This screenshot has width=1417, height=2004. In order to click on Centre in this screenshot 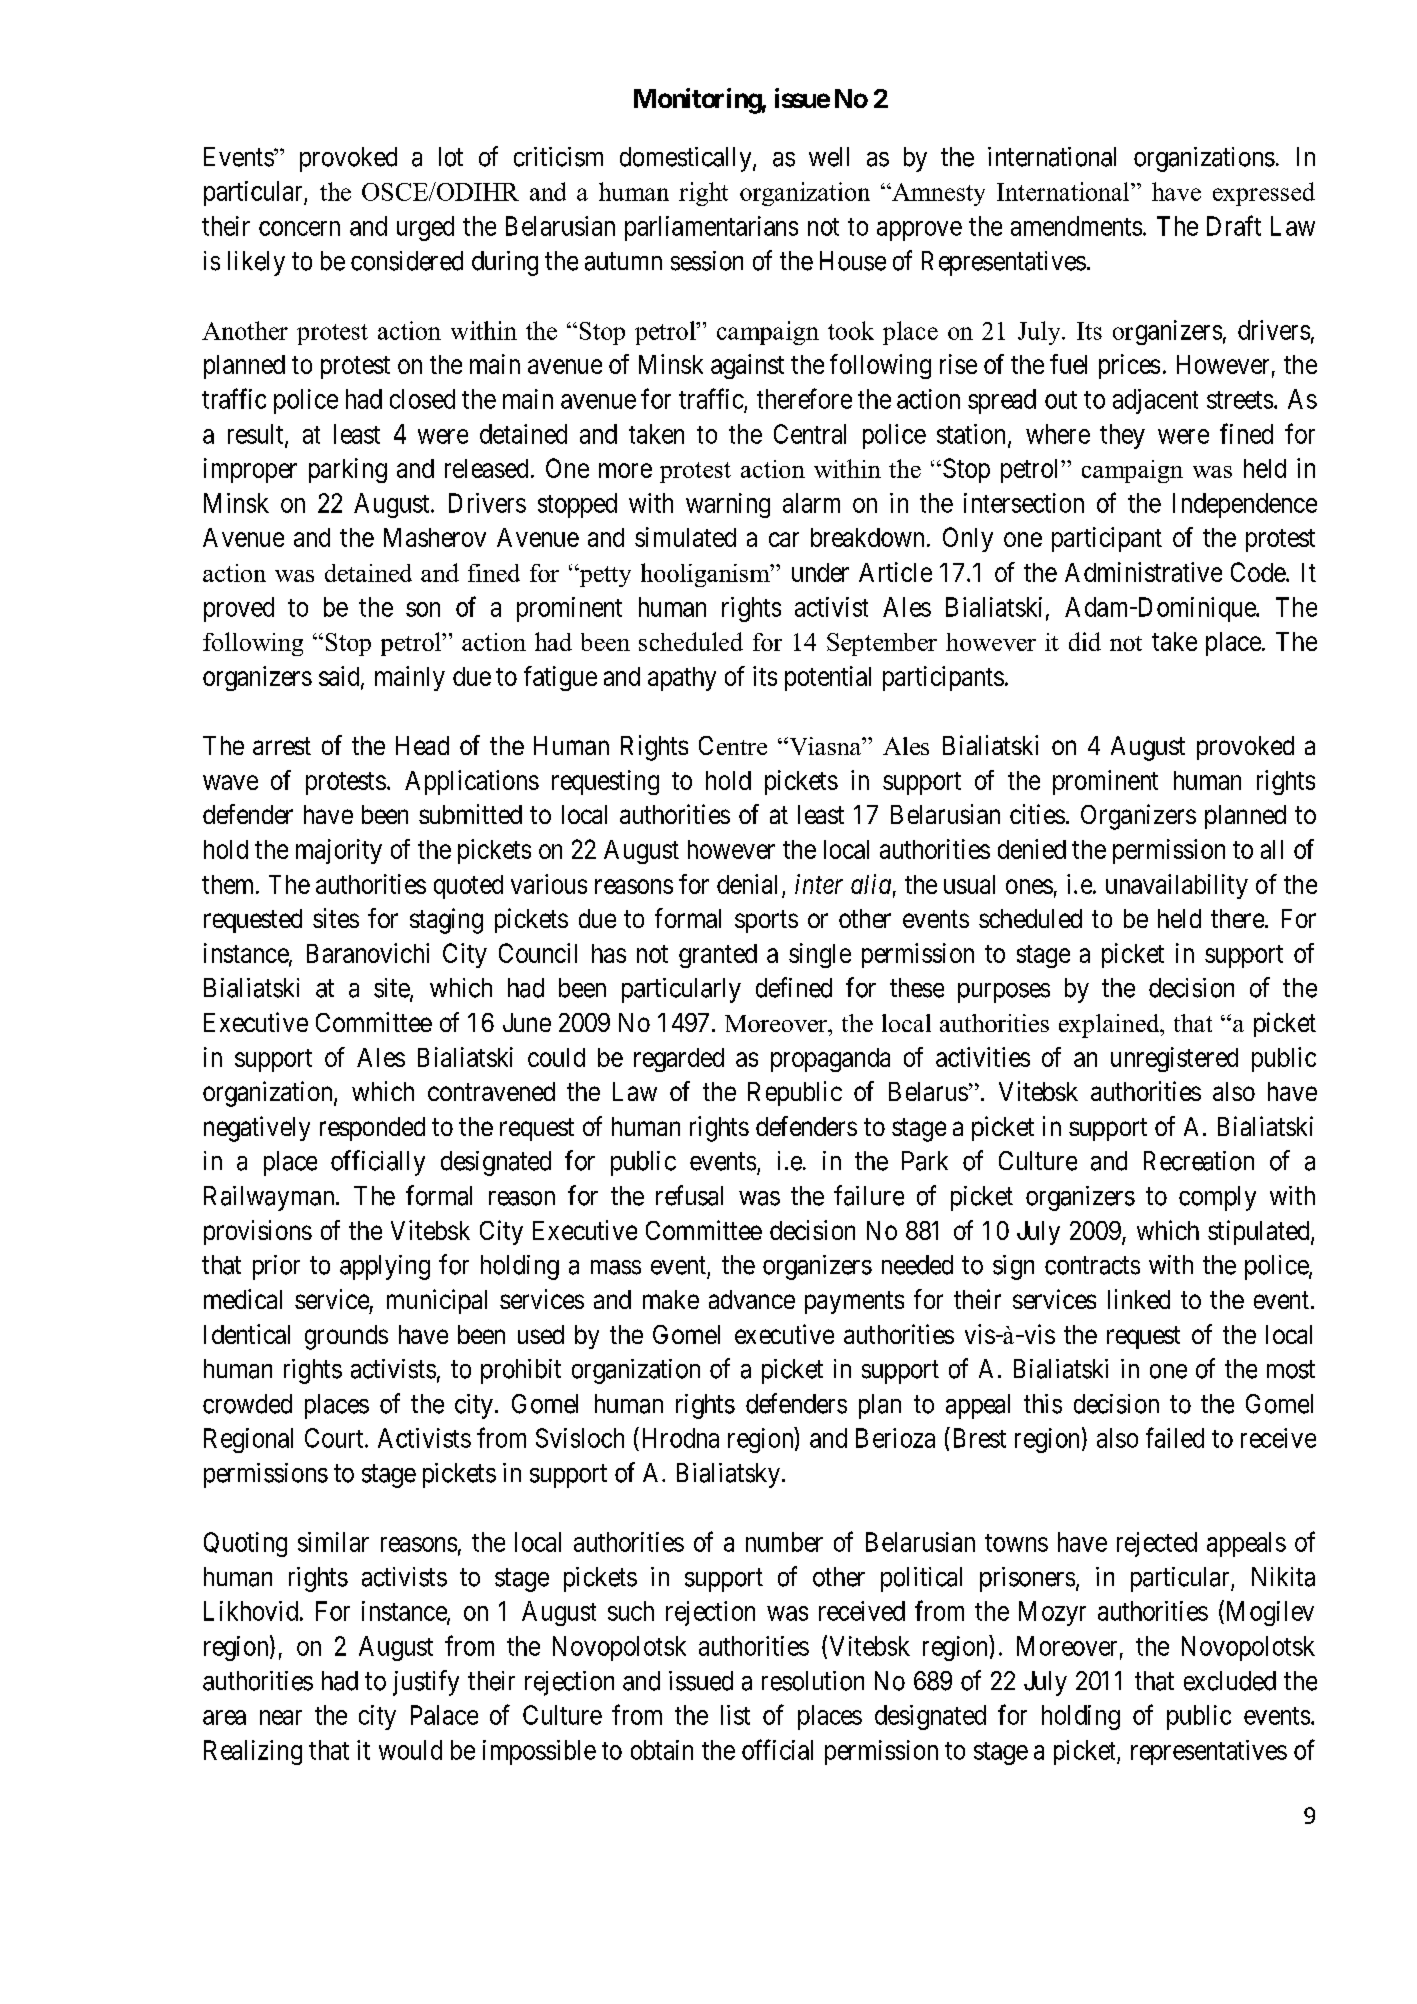, I will do `click(733, 745)`.
